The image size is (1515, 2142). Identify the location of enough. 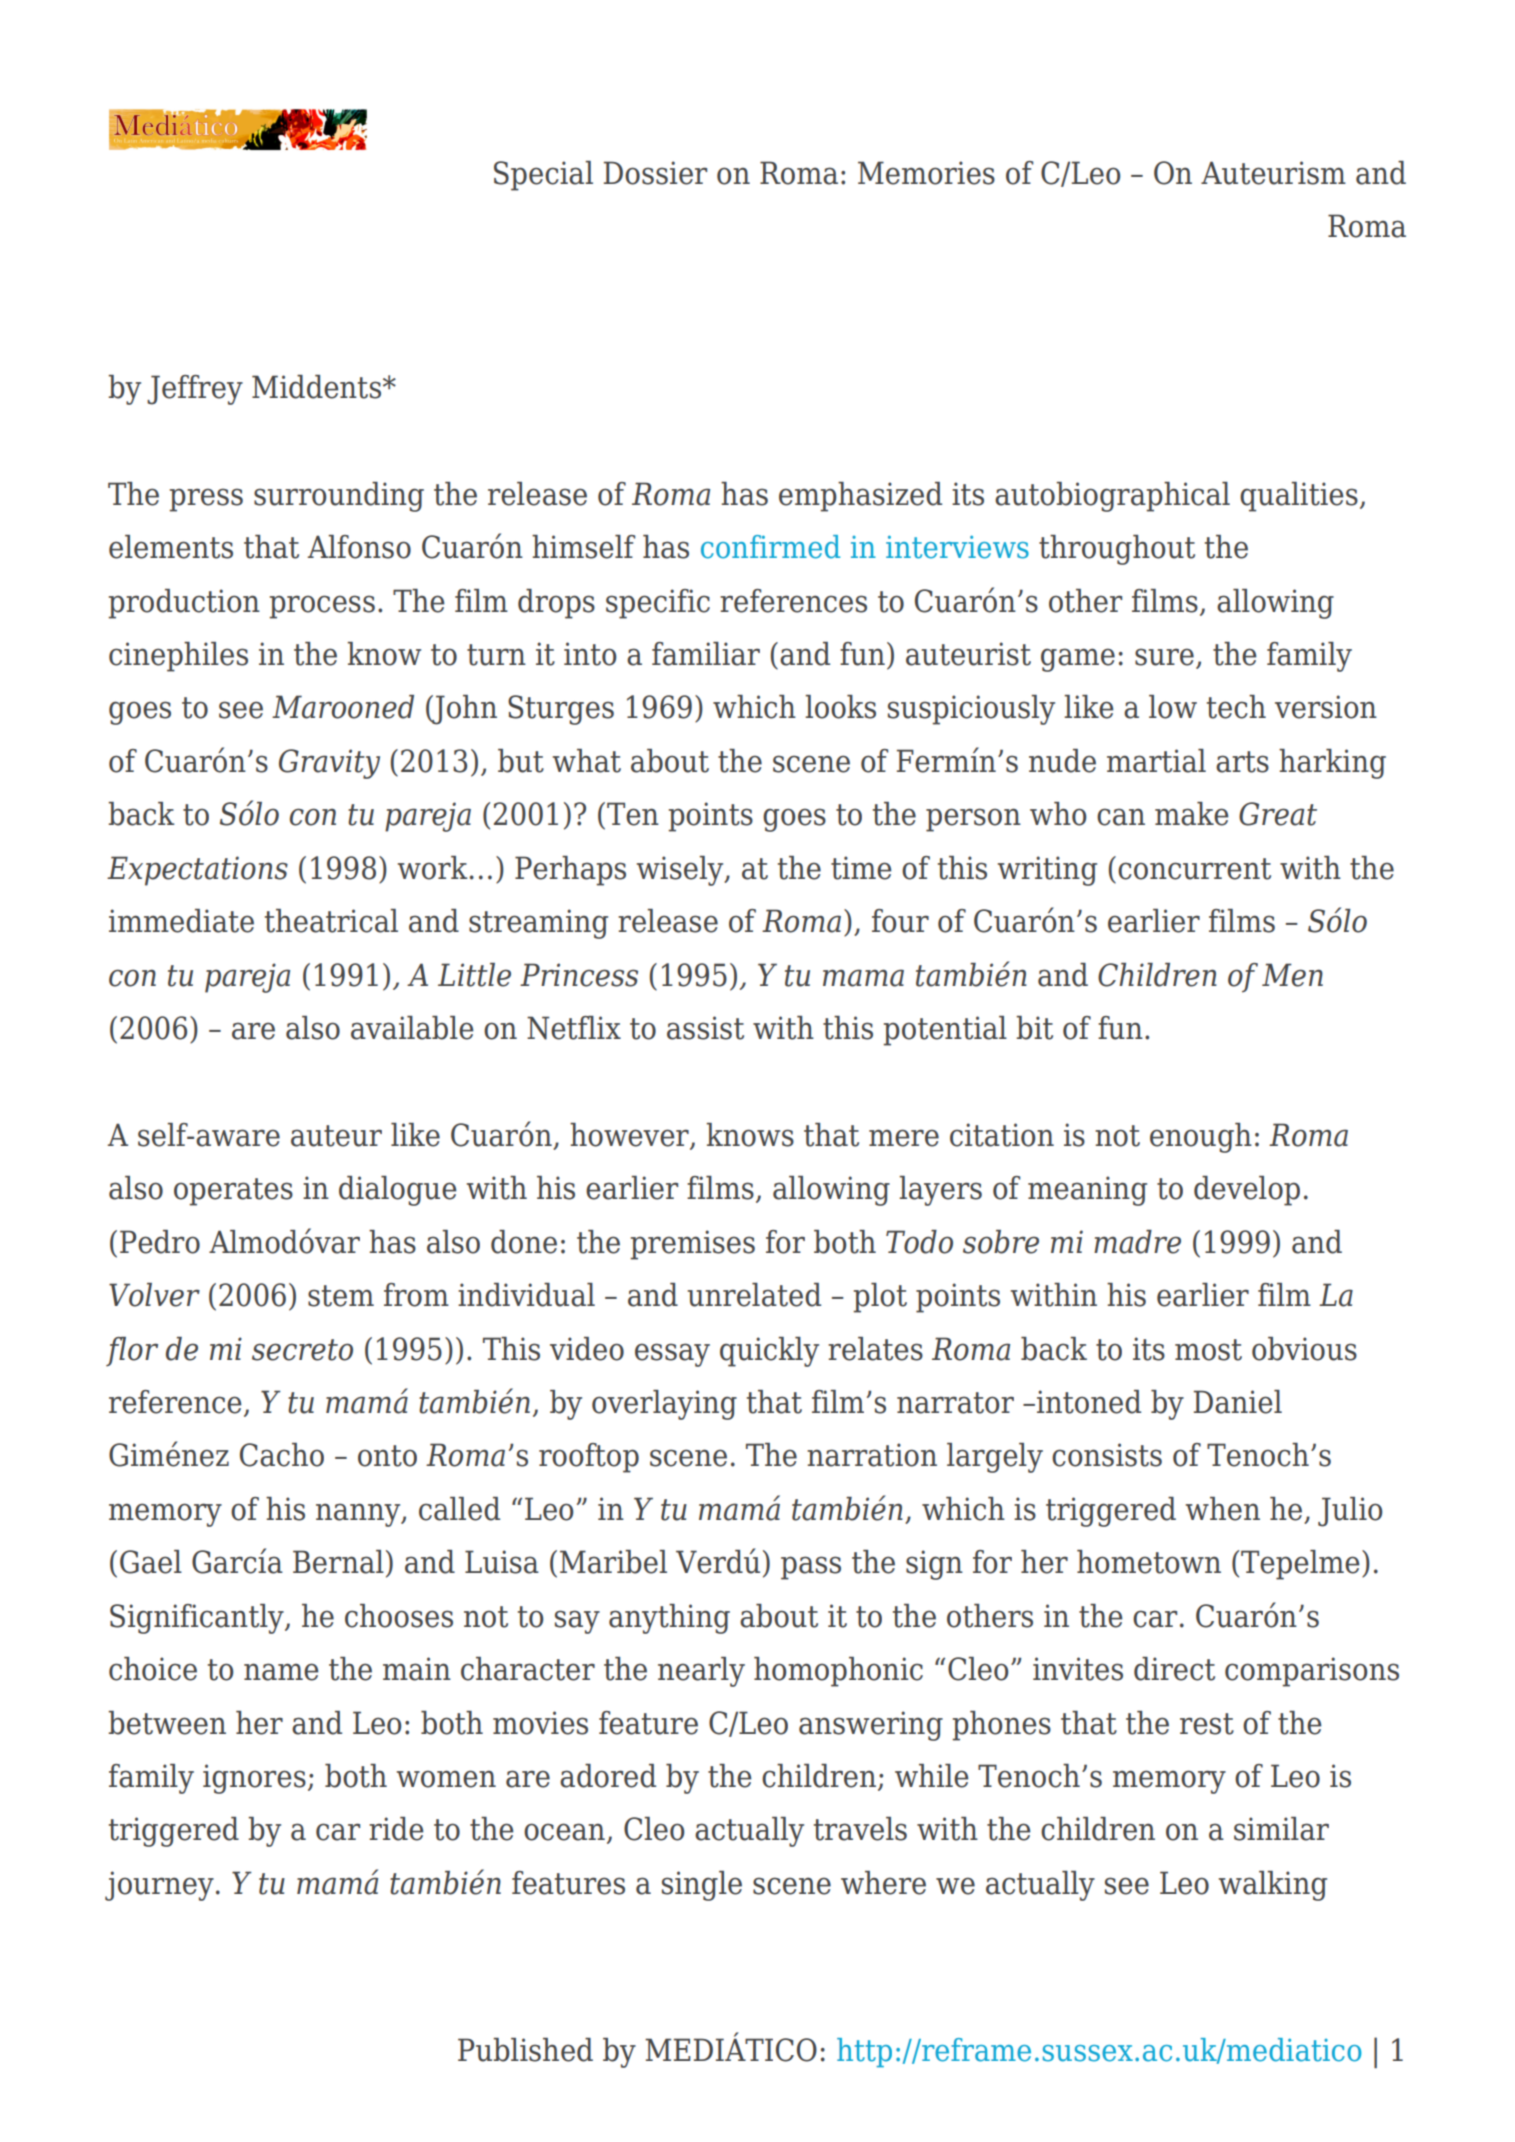
(1201, 1138).
